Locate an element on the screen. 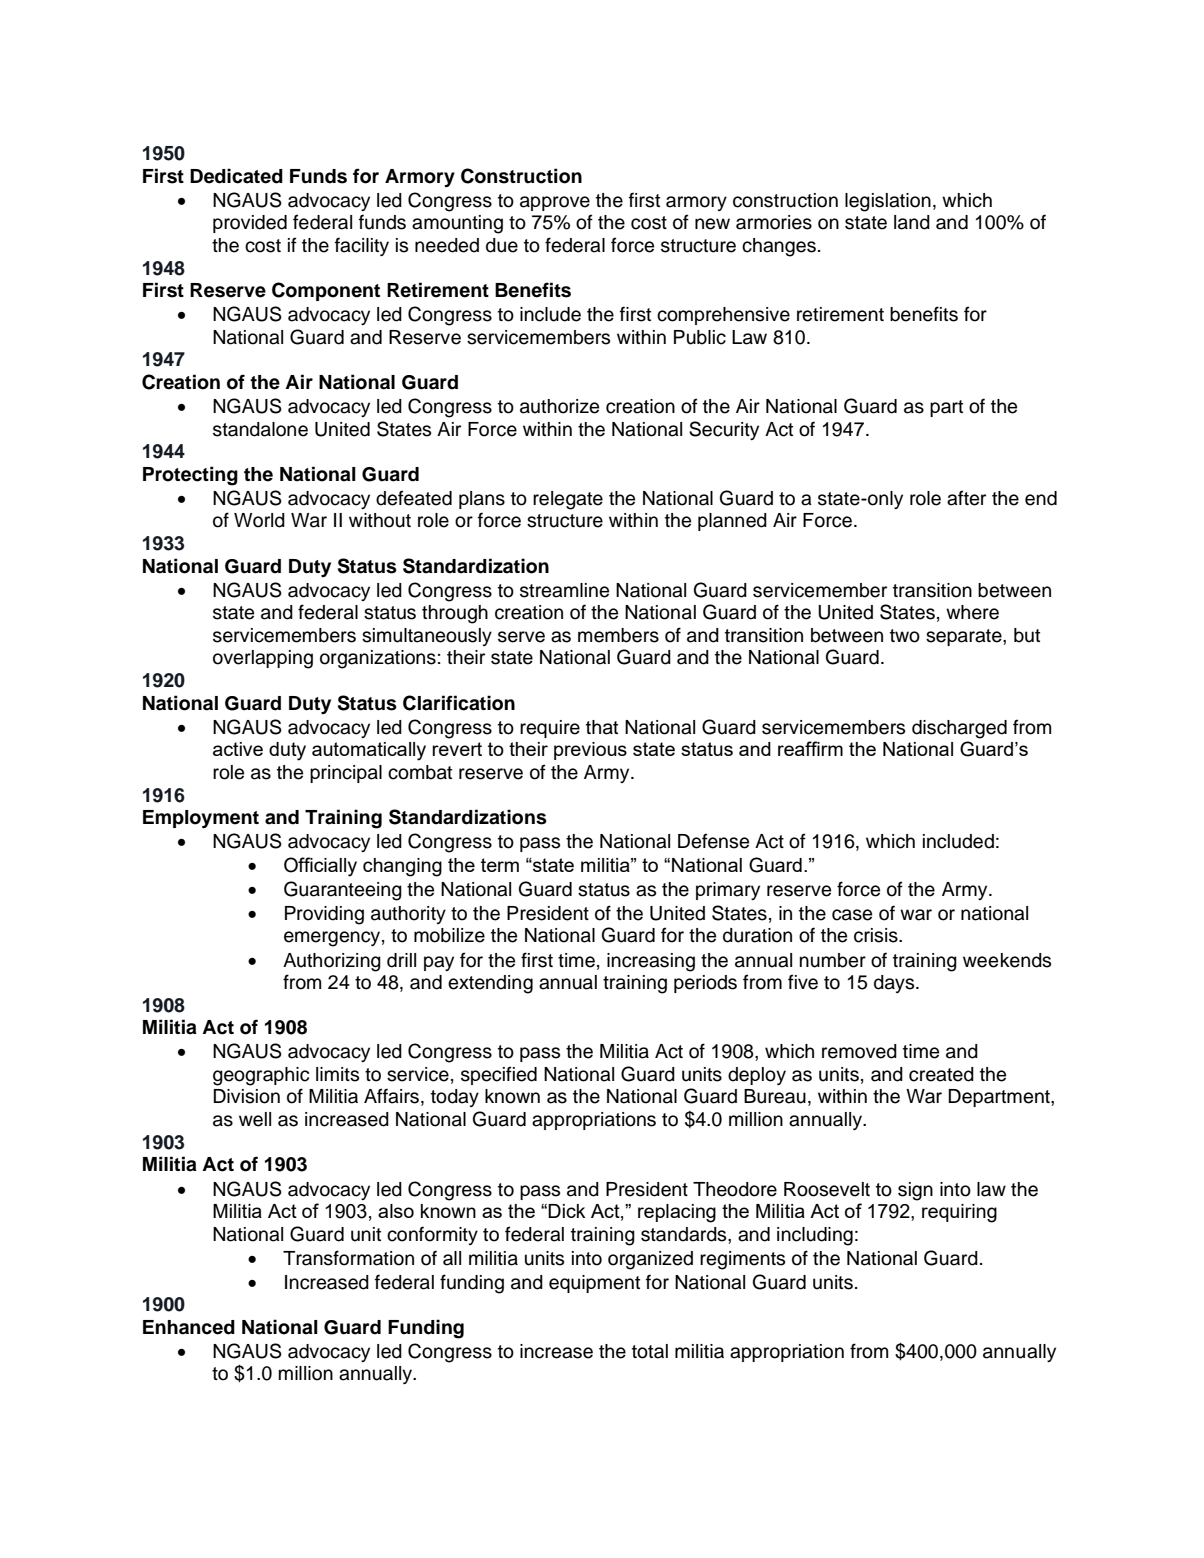 The height and width of the screenshot is (1558, 1204). Authorizing is located at coordinates (332, 962).
